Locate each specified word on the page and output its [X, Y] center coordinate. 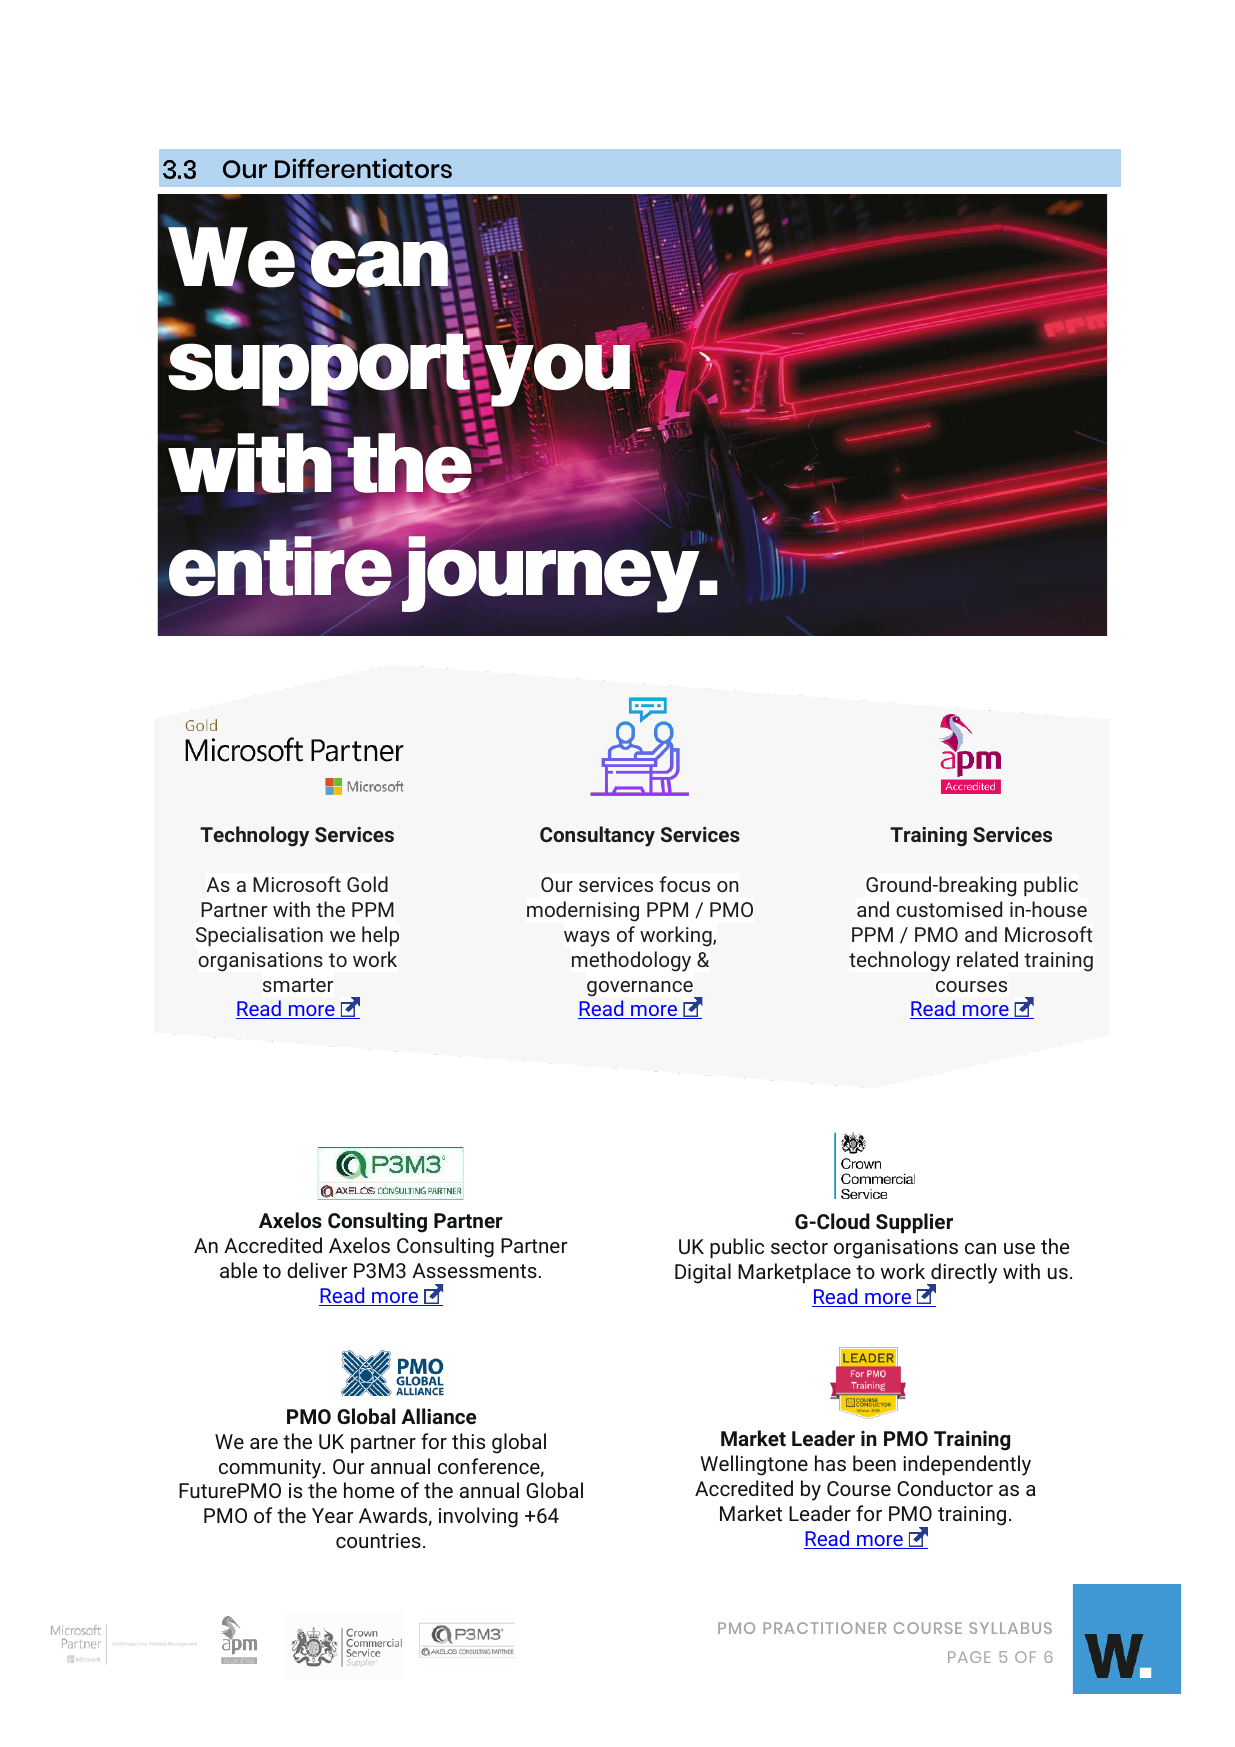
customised [949, 909]
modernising [583, 911]
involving [478, 1517]
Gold [367, 884]
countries [378, 1540]
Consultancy [597, 836]
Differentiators [363, 168]
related [987, 959]
